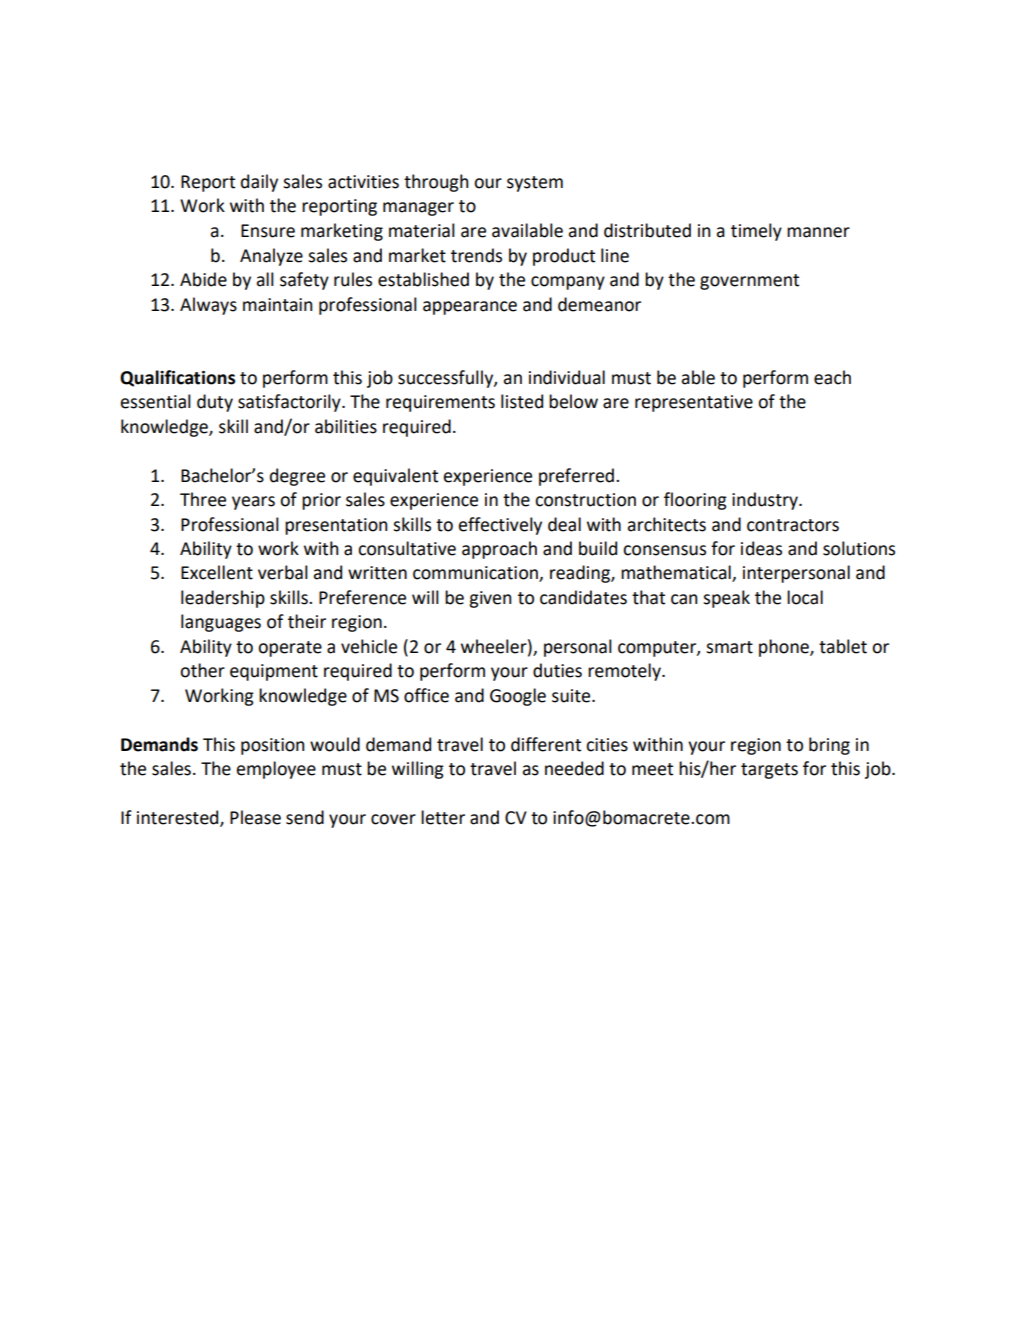 This screenshot has width=1021, height=1322. Describe the element at coordinates (694, 403) in the screenshot. I see `representative` at that location.
